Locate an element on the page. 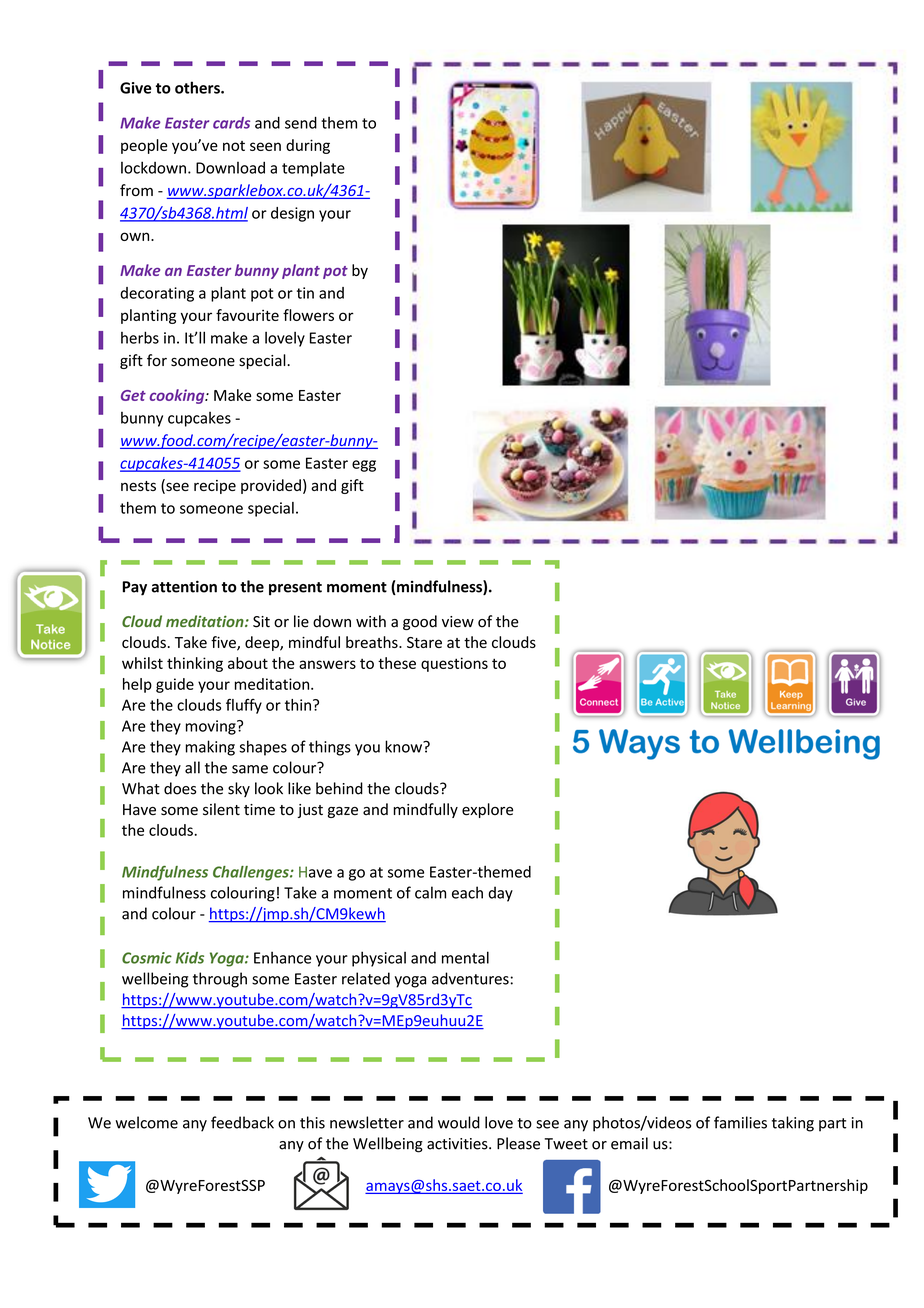  each is located at coordinates (467, 892).
